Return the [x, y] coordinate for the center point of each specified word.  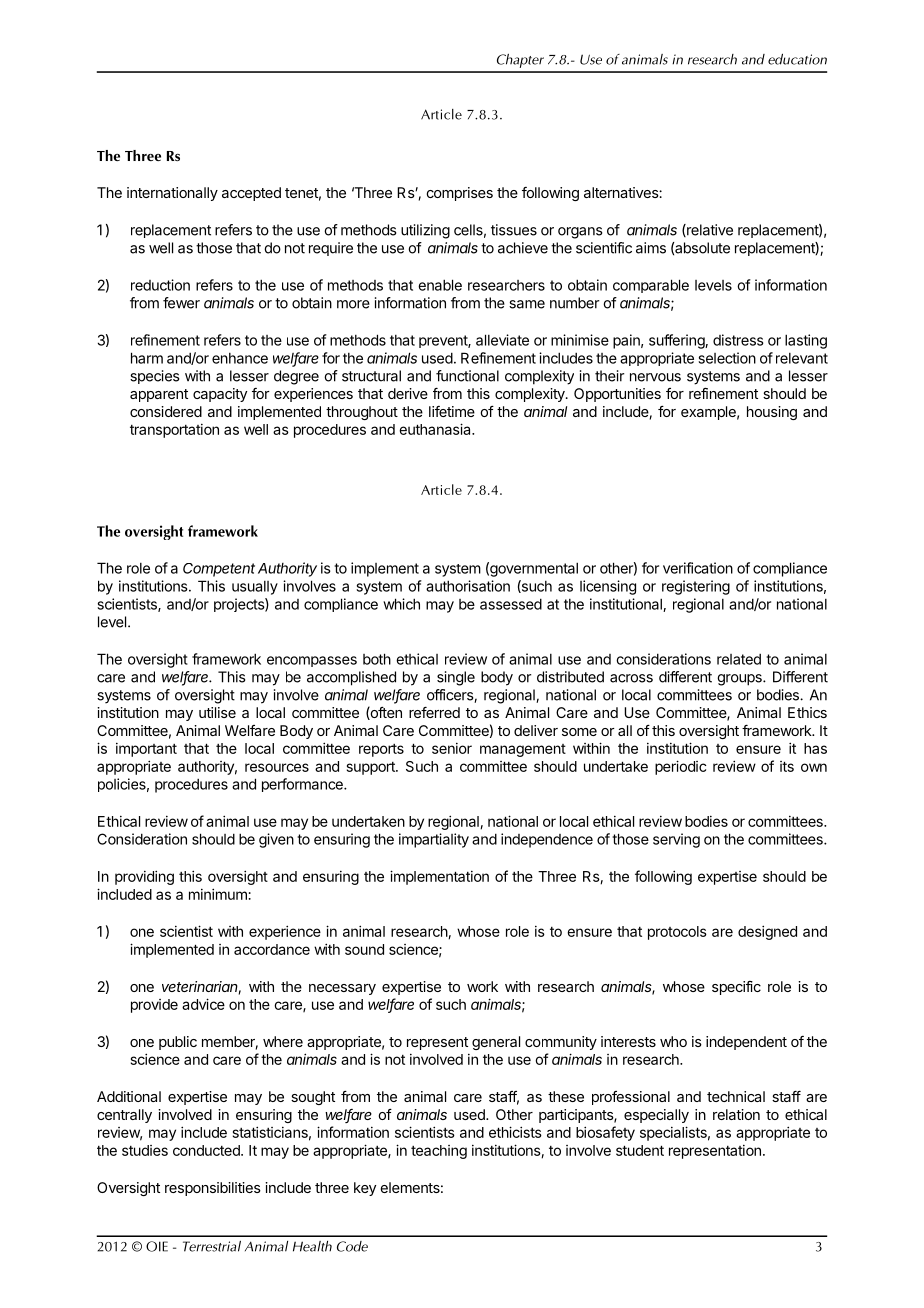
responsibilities [213, 1189]
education [797, 59]
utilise [217, 712]
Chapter [520, 61]
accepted [251, 194]
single [456, 678]
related [739, 659]
